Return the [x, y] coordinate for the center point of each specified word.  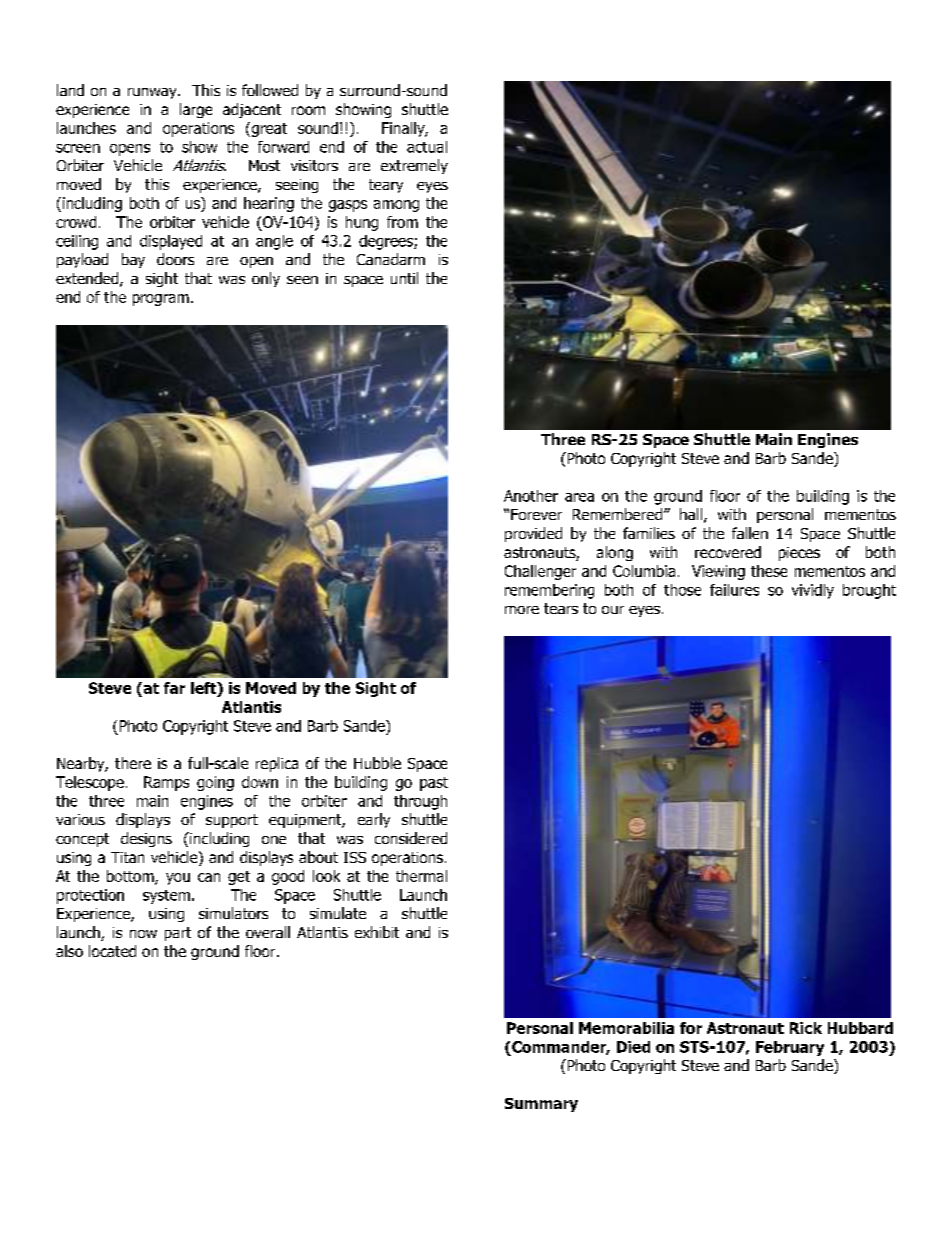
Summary [541, 1105]
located [112, 951]
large [196, 110]
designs [146, 839]
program [161, 300]
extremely [414, 166]
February [790, 1048]
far [174, 688]
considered [411, 838]
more [522, 610]
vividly [813, 591]
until [404, 278]
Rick [806, 1028]
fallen [750, 533]
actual [427, 147]
